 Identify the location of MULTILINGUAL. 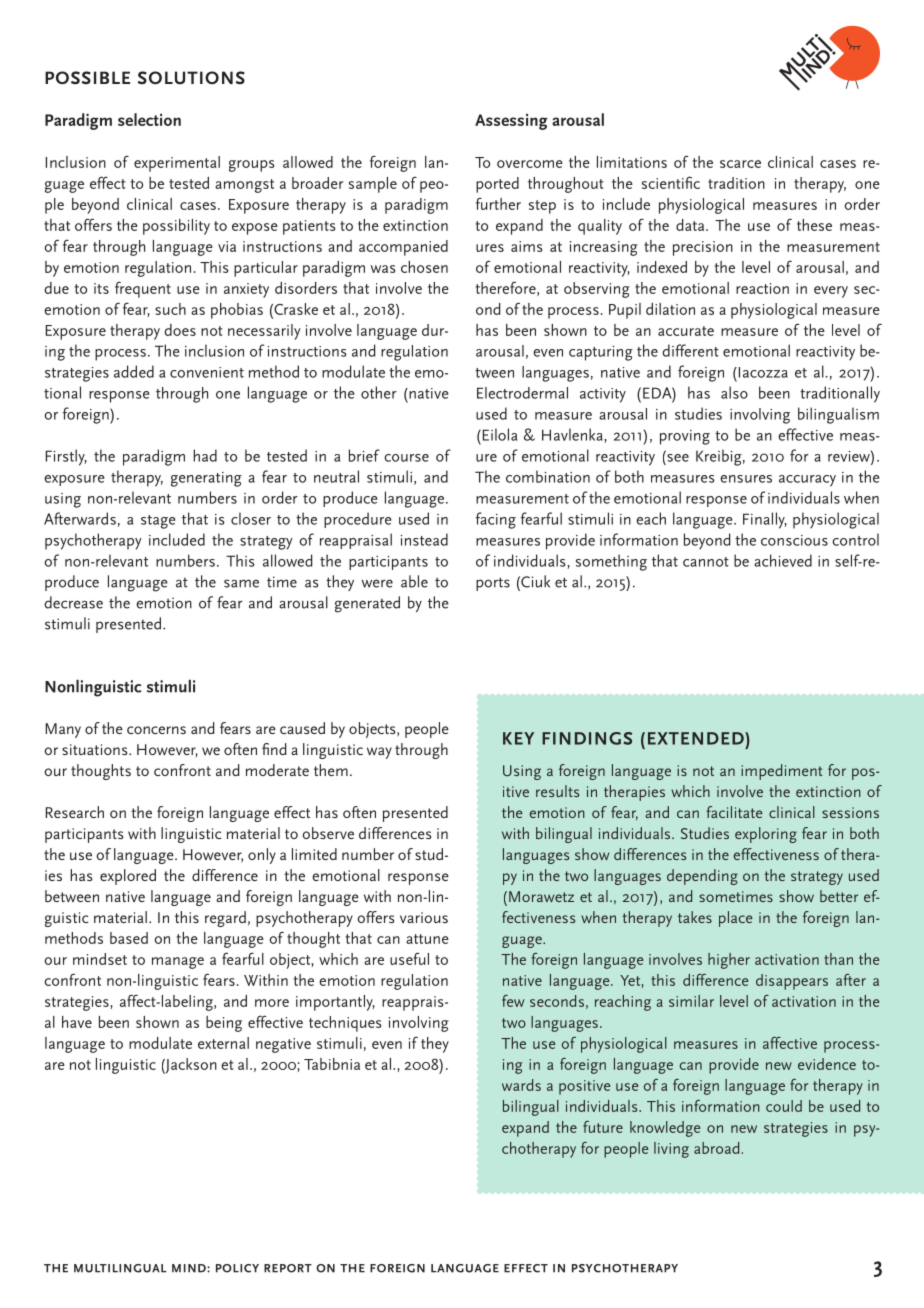
(120, 1268).
